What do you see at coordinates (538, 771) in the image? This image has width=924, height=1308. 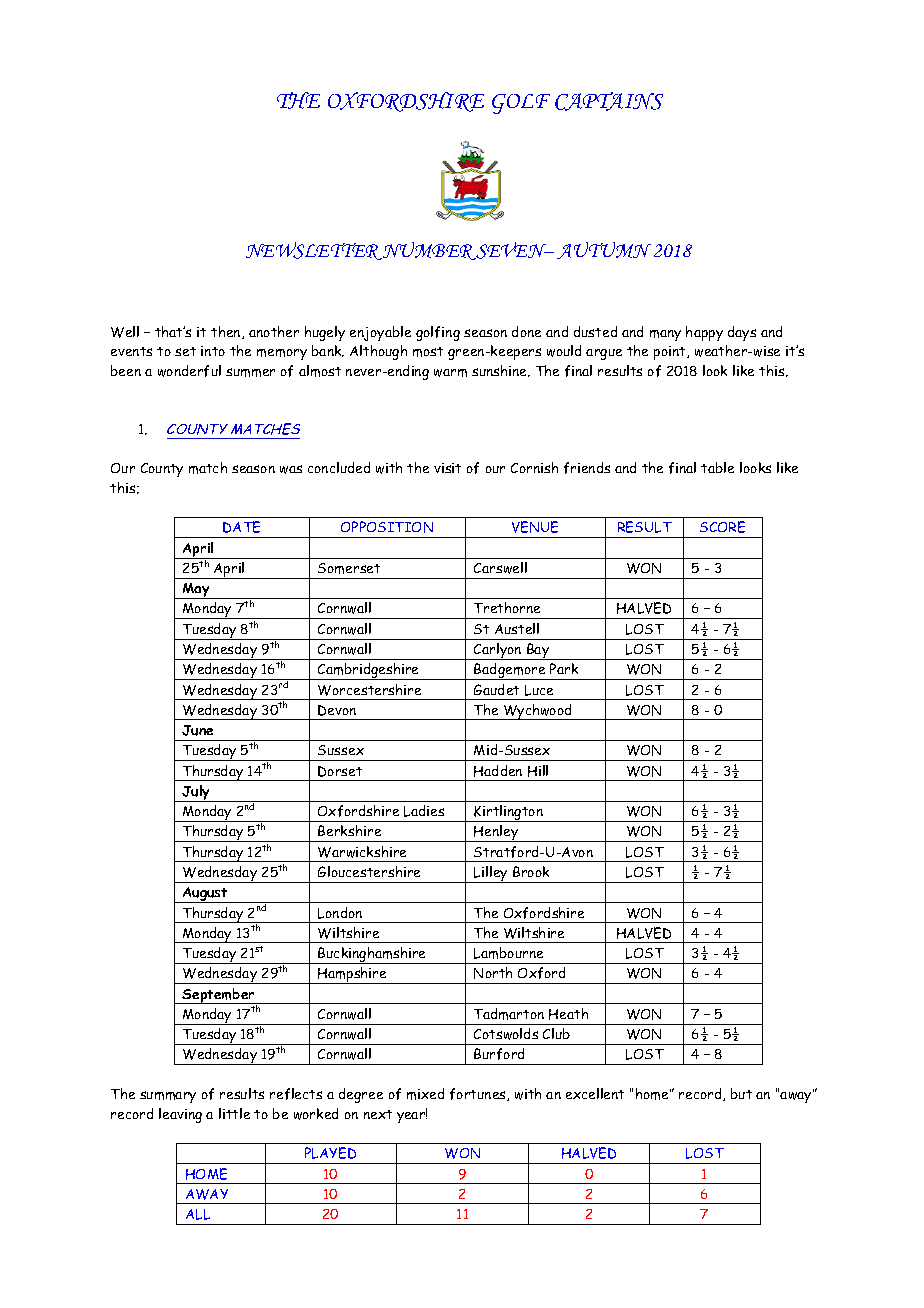 I see `Hill` at bounding box center [538, 771].
